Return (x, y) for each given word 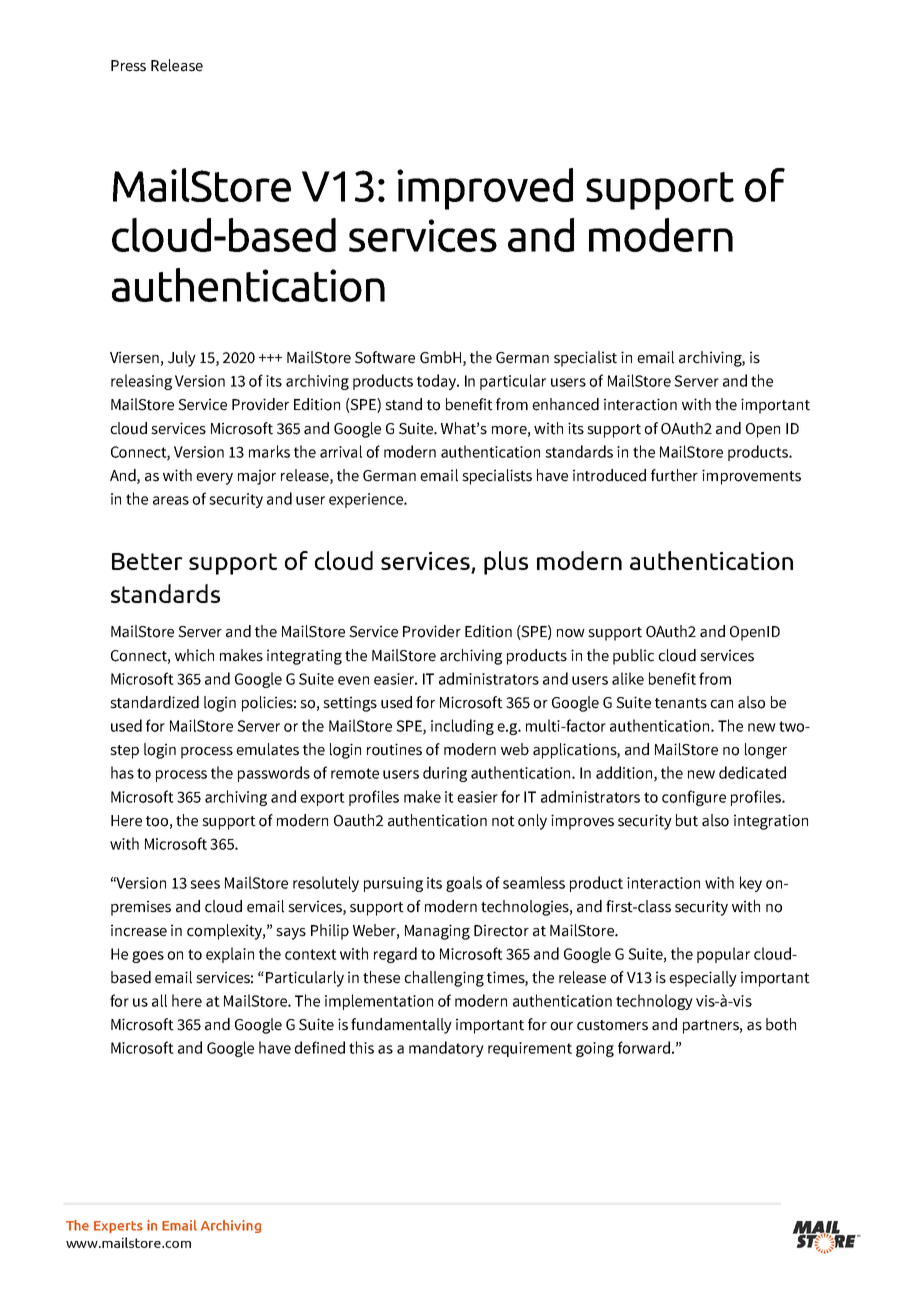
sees (205, 884)
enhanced (565, 404)
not (503, 821)
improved (485, 189)
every (214, 479)
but (687, 820)
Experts (118, 1227)
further (674, 475)
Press (128, 66)
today (437, 382)
